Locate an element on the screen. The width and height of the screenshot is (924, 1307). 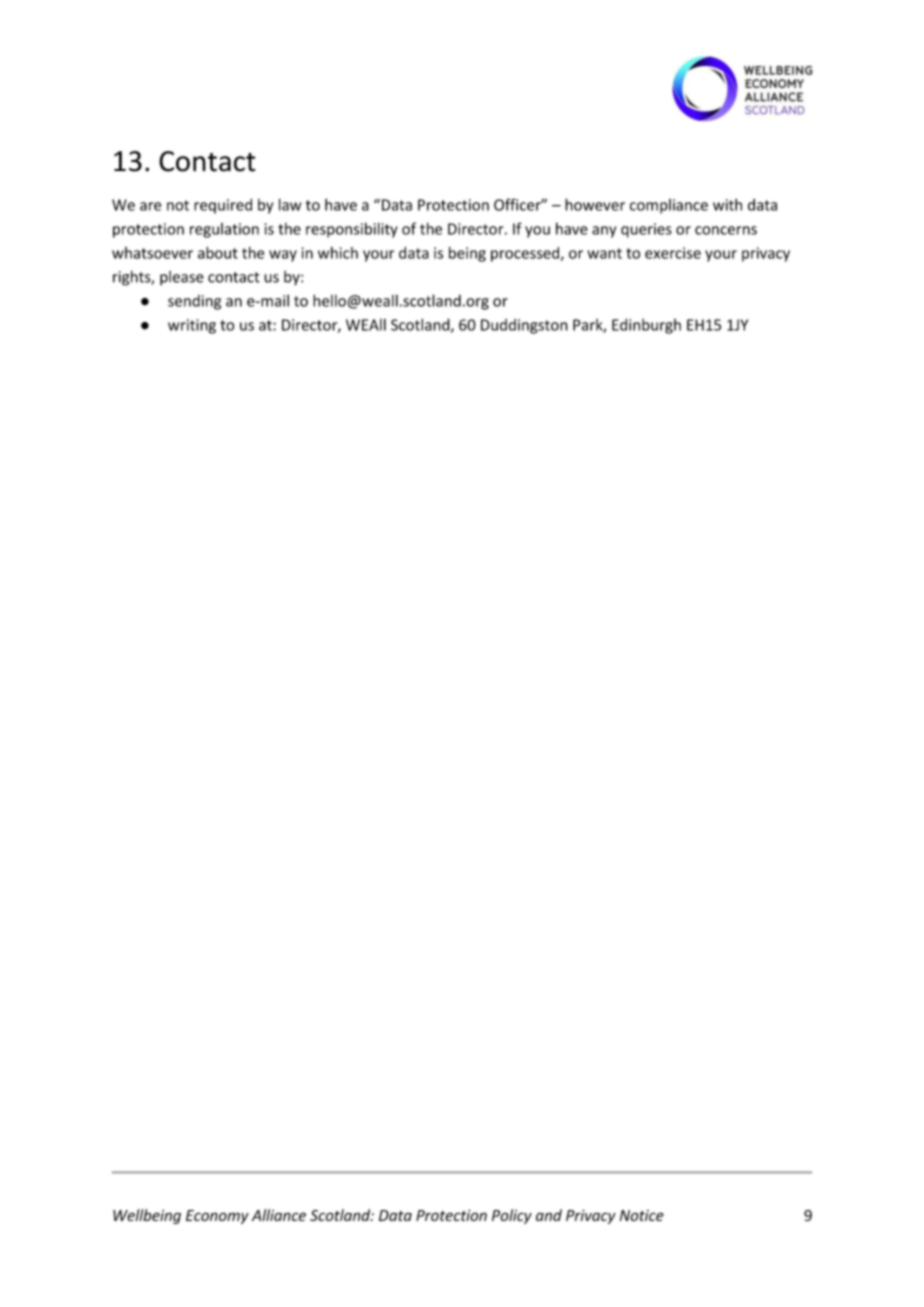
which is located at coordinates (338, 253).
